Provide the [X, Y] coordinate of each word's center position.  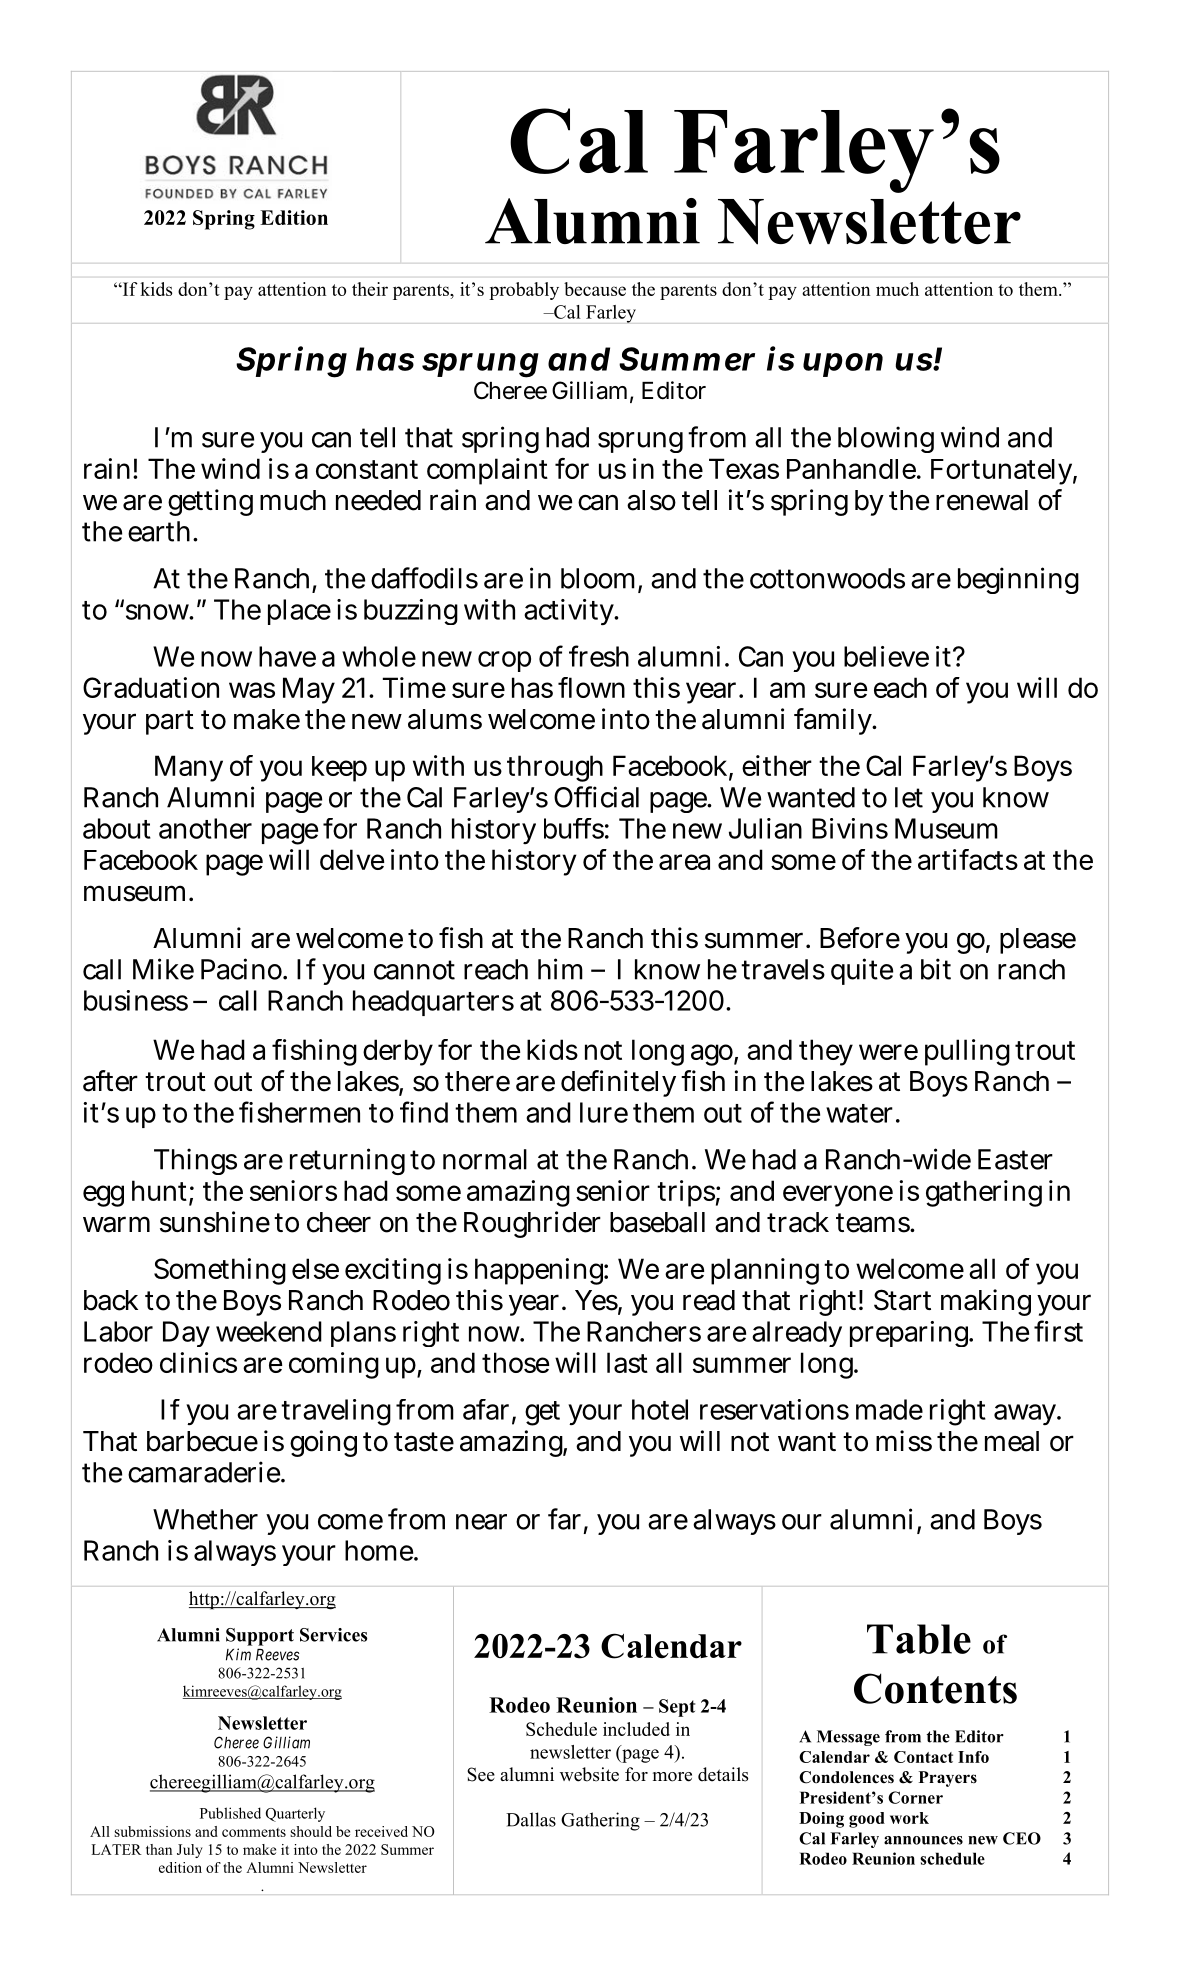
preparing [911, 1334]
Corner [915, 1797]
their [370, 289]
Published [230, 1813]
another [205, 828]
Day [186, 1334]
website [589, 1774]
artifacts [968, 859]
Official [596, 797]
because [595, 289]
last [627, 1362]
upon [843, 365]
